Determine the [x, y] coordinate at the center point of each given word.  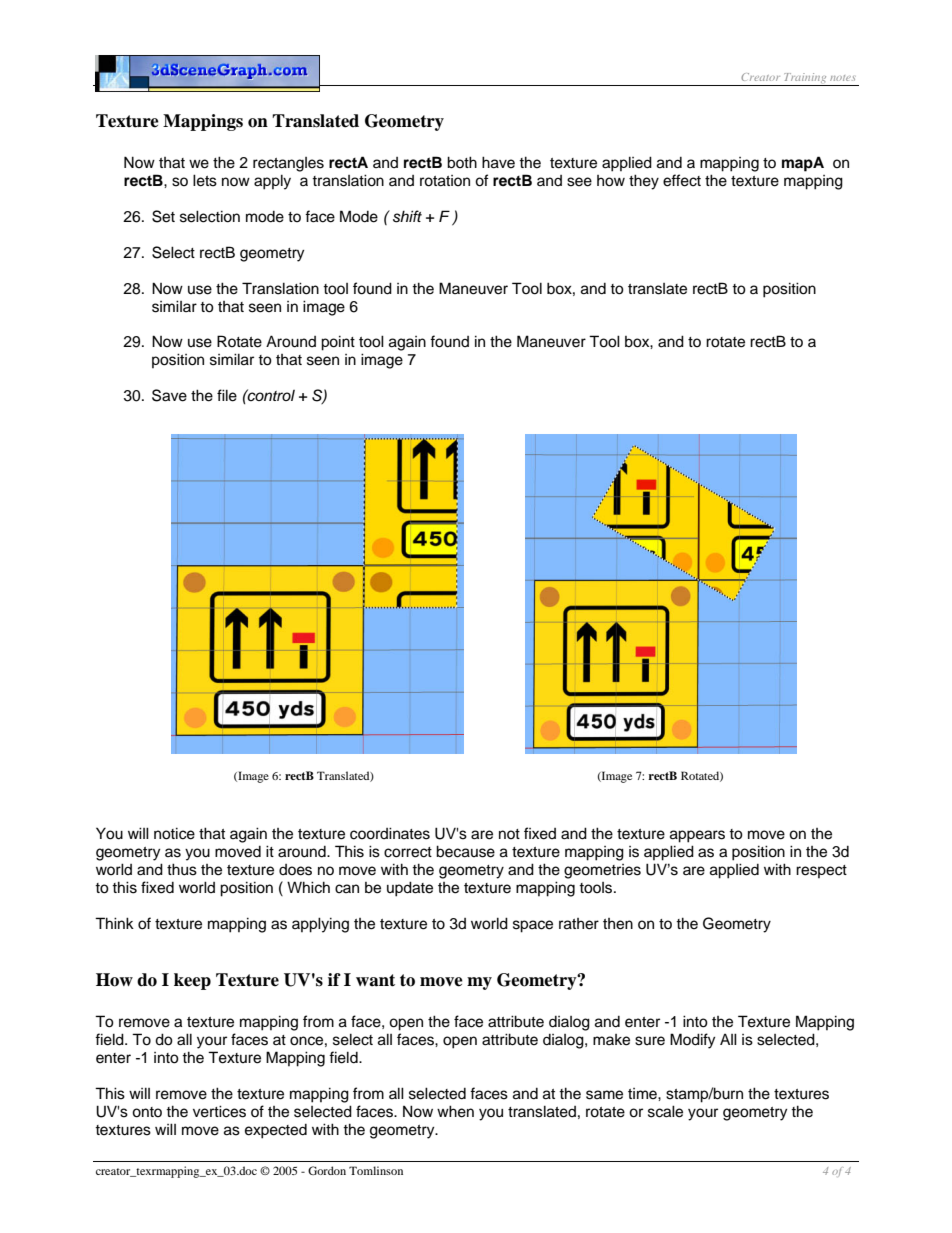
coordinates [390, 833]
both [462, 162]
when [455, 1111]
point [338, 343]
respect [821, 871]
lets [205, 180]
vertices [219, 1111]
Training [805, 79]
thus [182, 869]
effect [682, 180]
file [227, 395]
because [465, 851]
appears [697, 836]
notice [174, 833]
